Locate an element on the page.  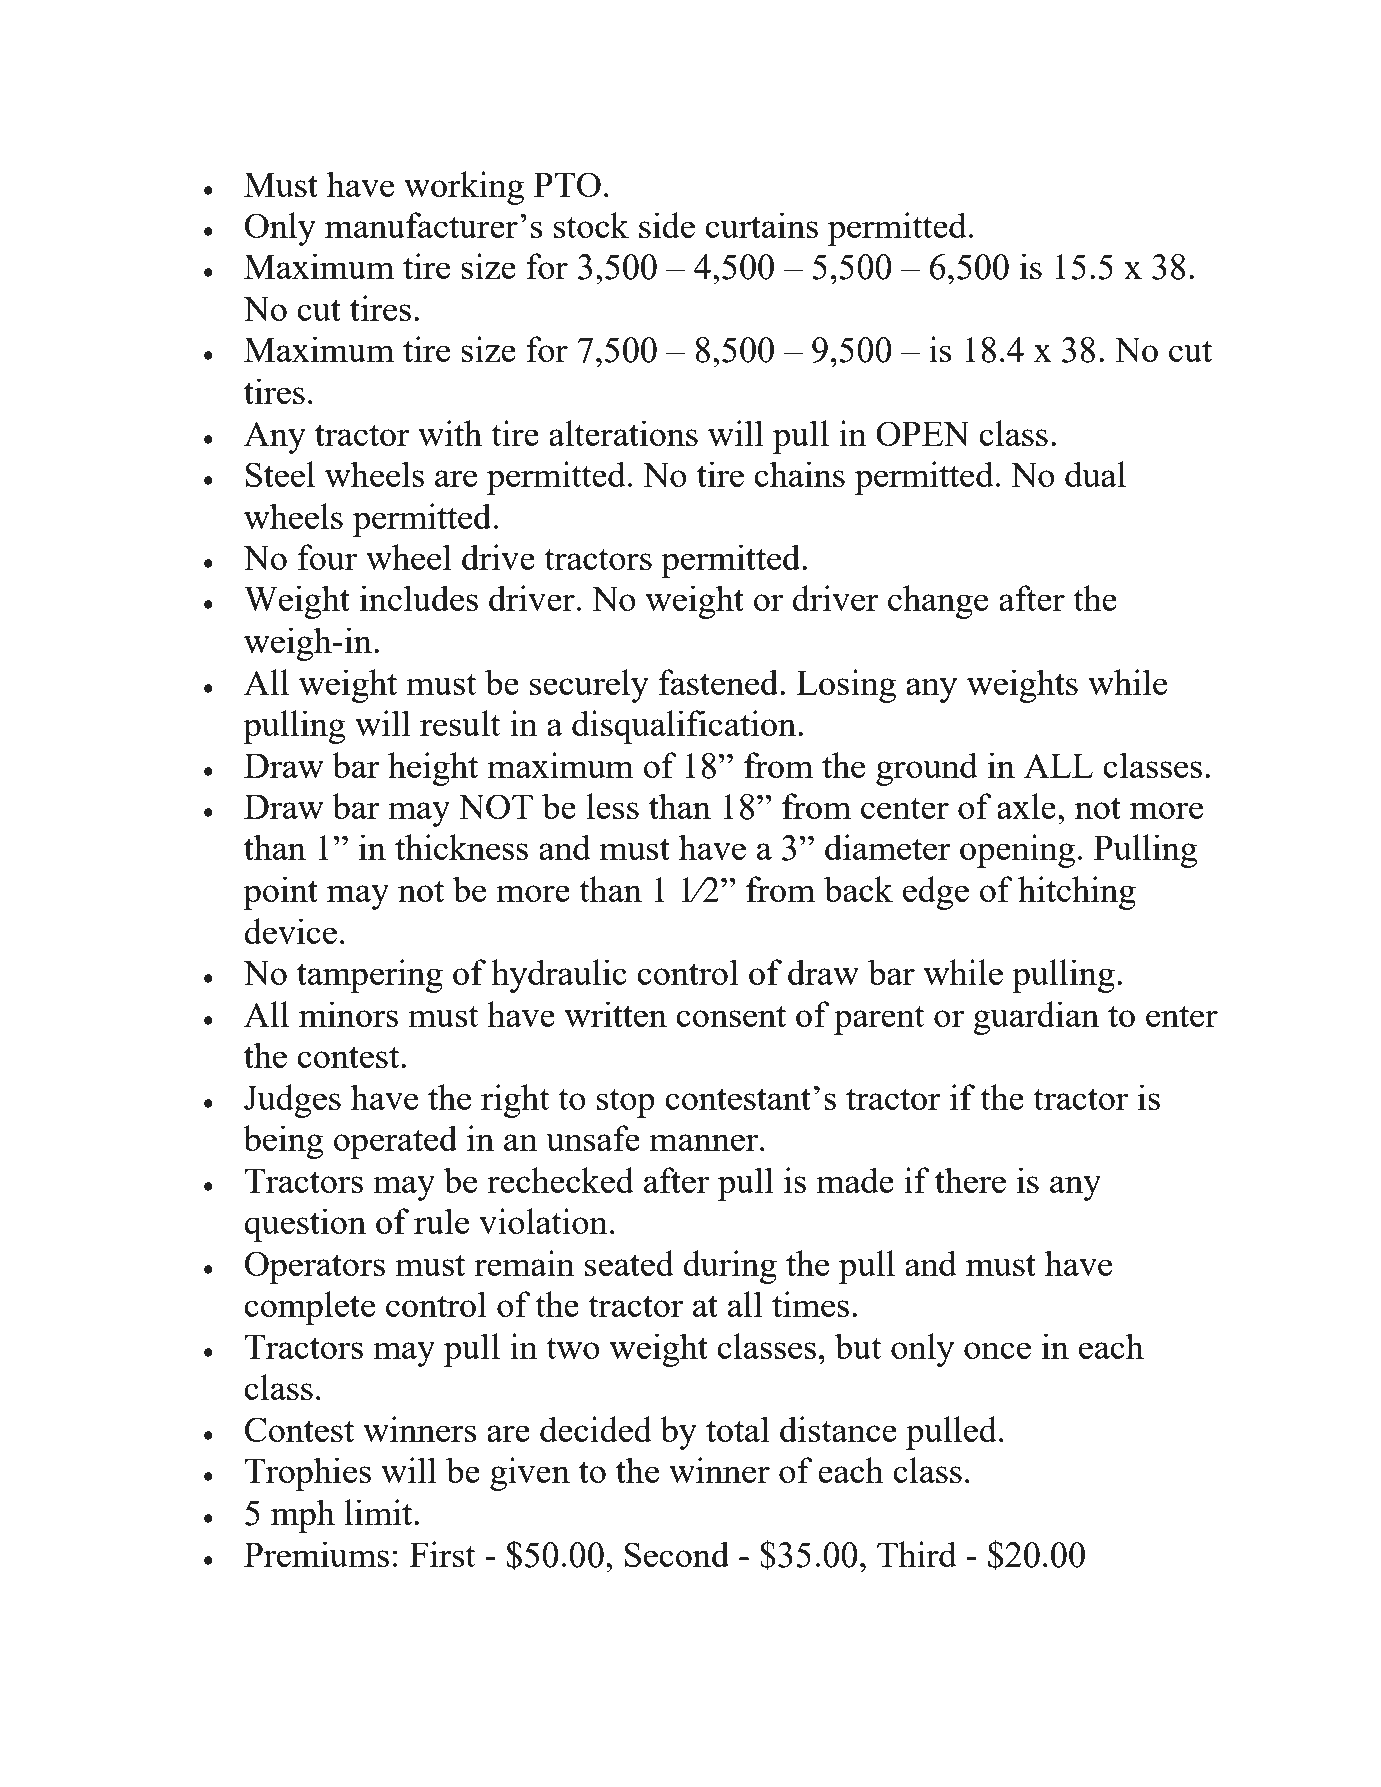
less is located at coordinates (612, 806).
